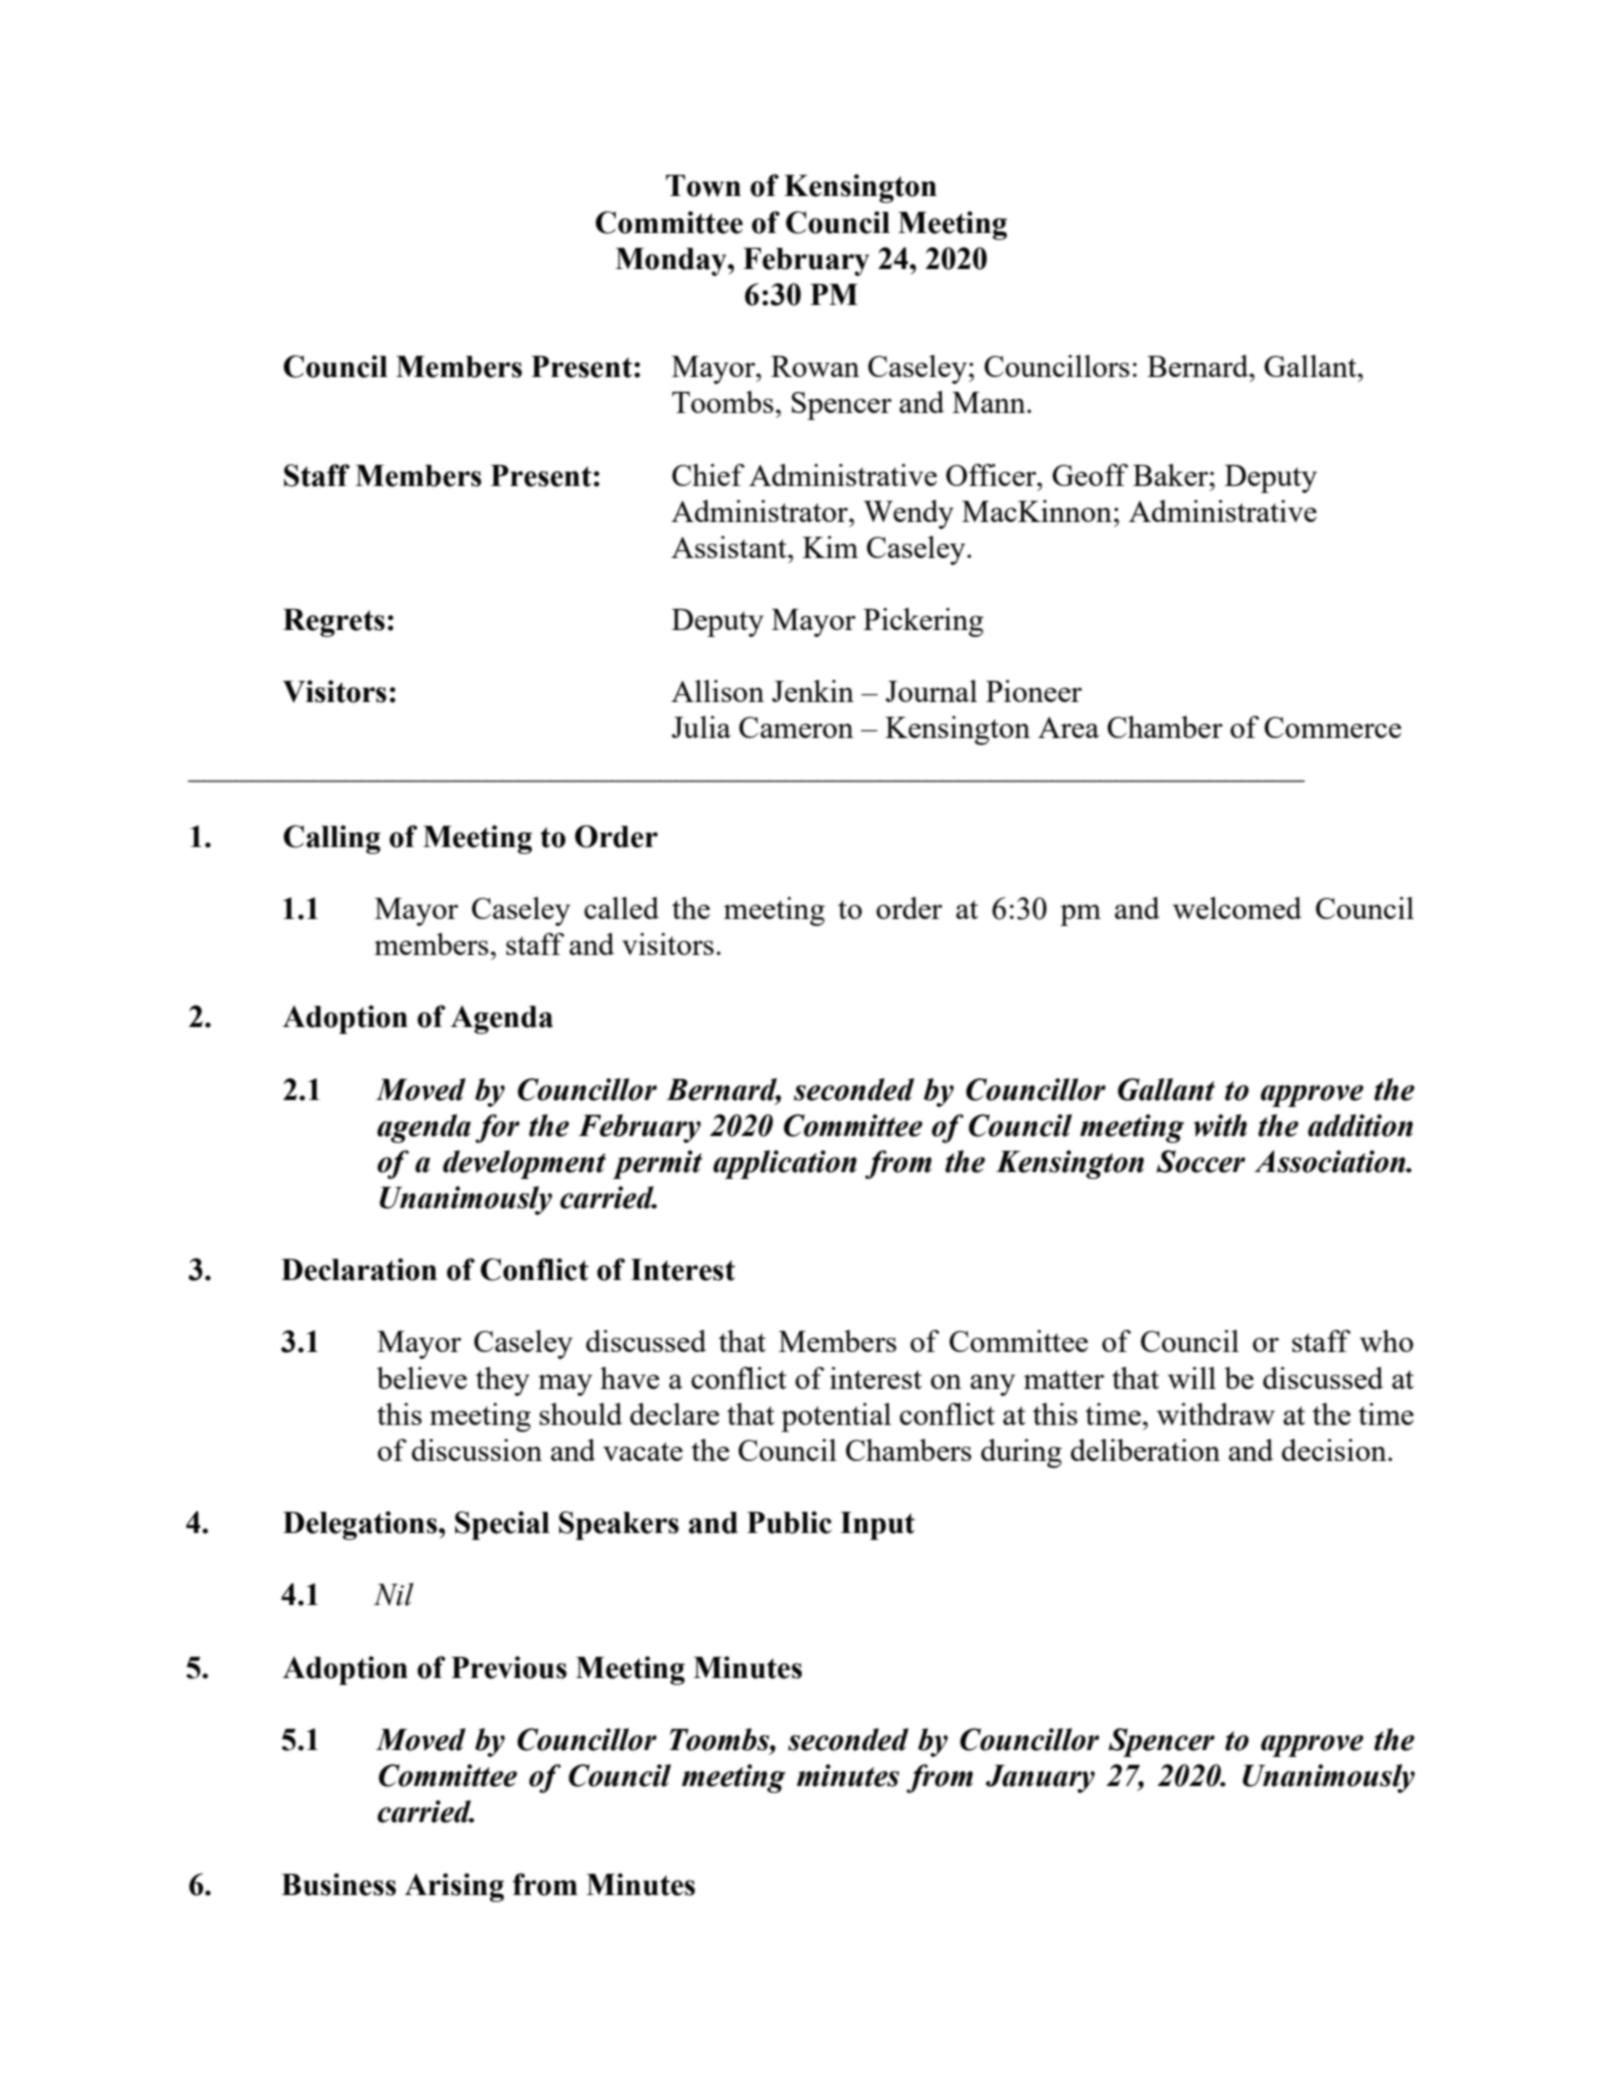 This screenshot has height=2074, width=1603. I want to click on Mann, so click(990, 402).
